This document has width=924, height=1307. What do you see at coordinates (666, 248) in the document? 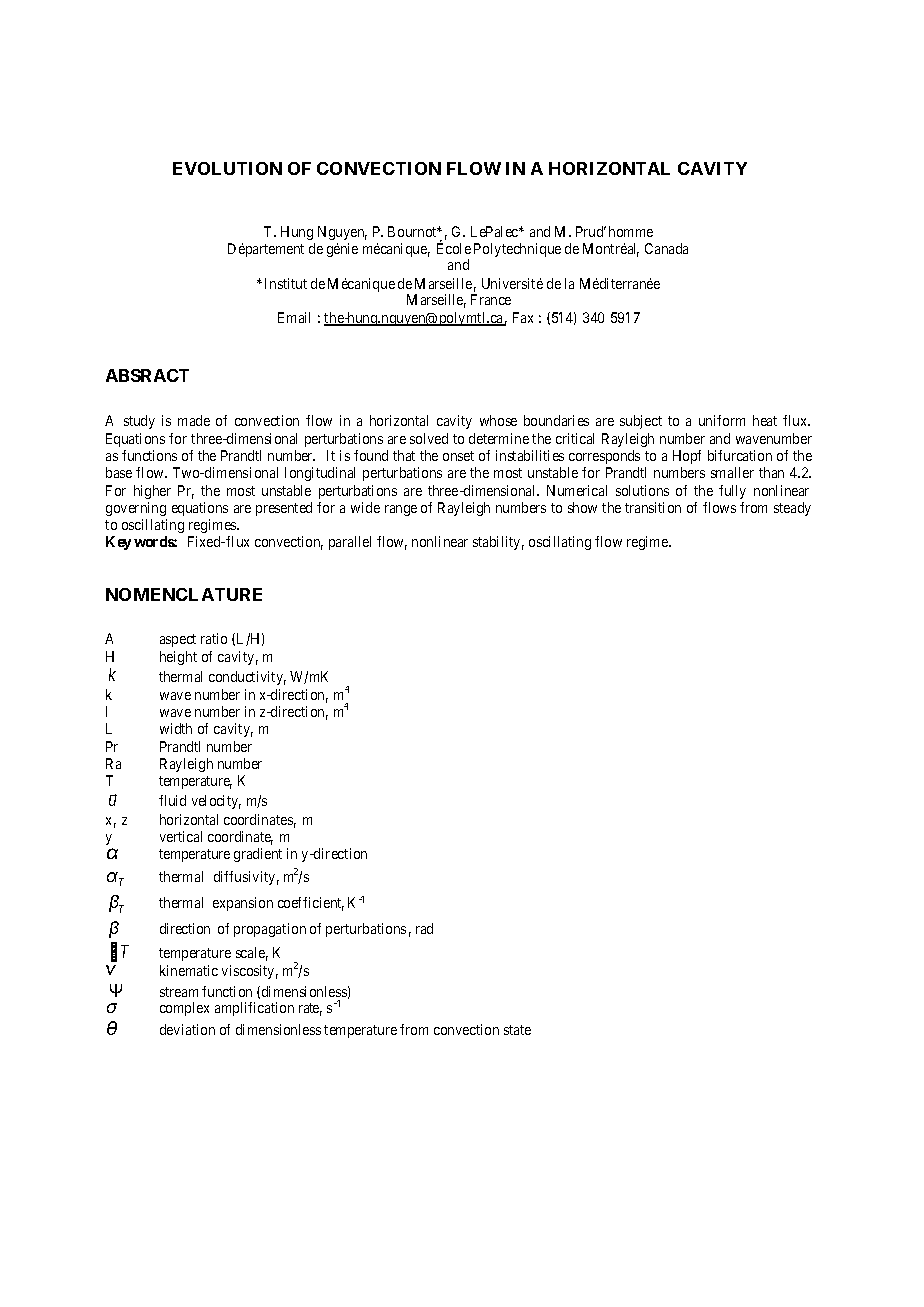
I see `Canada` at bounding box center [666, 248].
